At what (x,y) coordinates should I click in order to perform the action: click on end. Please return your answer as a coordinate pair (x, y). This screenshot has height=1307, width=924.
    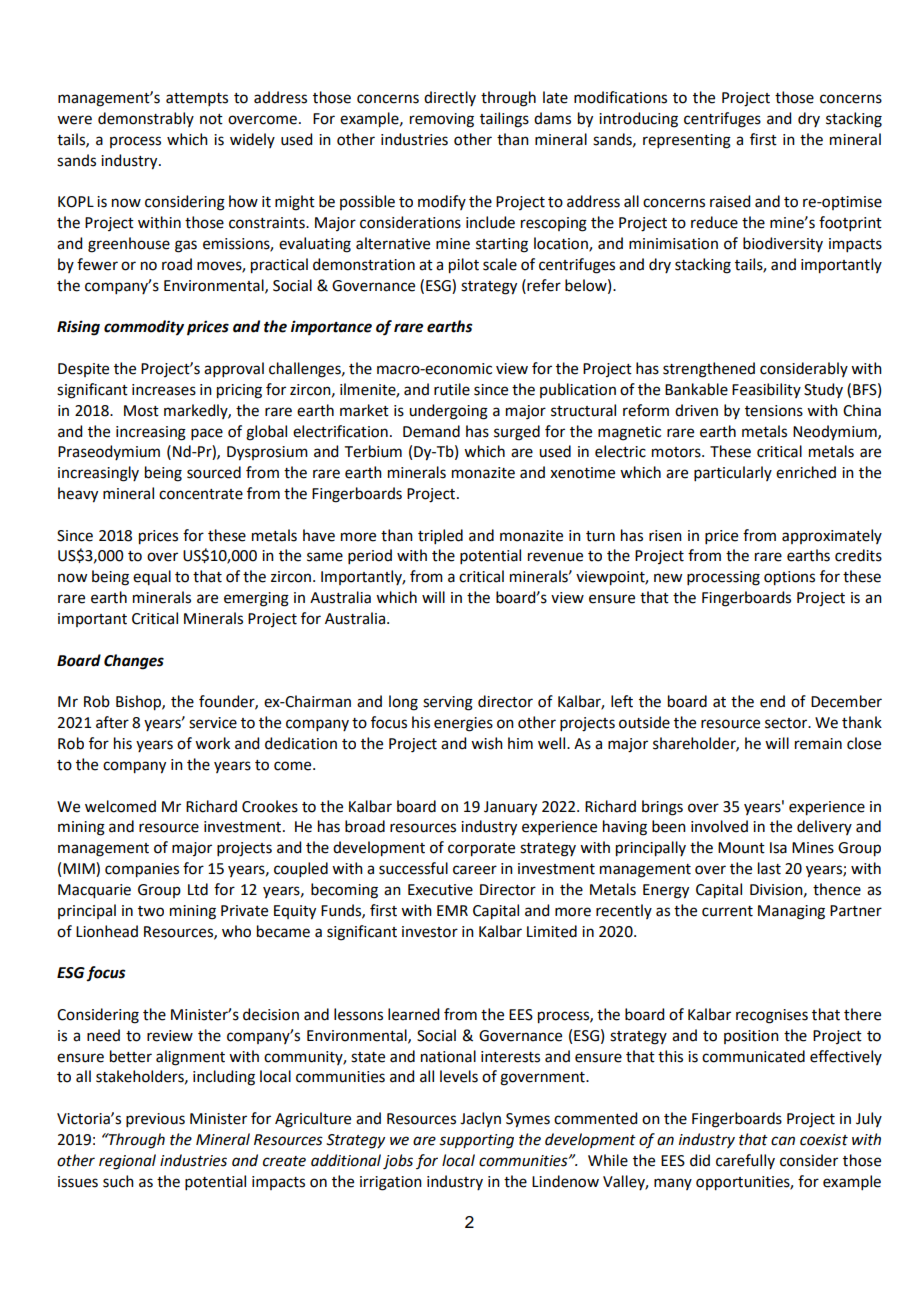
    Looking at the image, I should click on (772, 701).
